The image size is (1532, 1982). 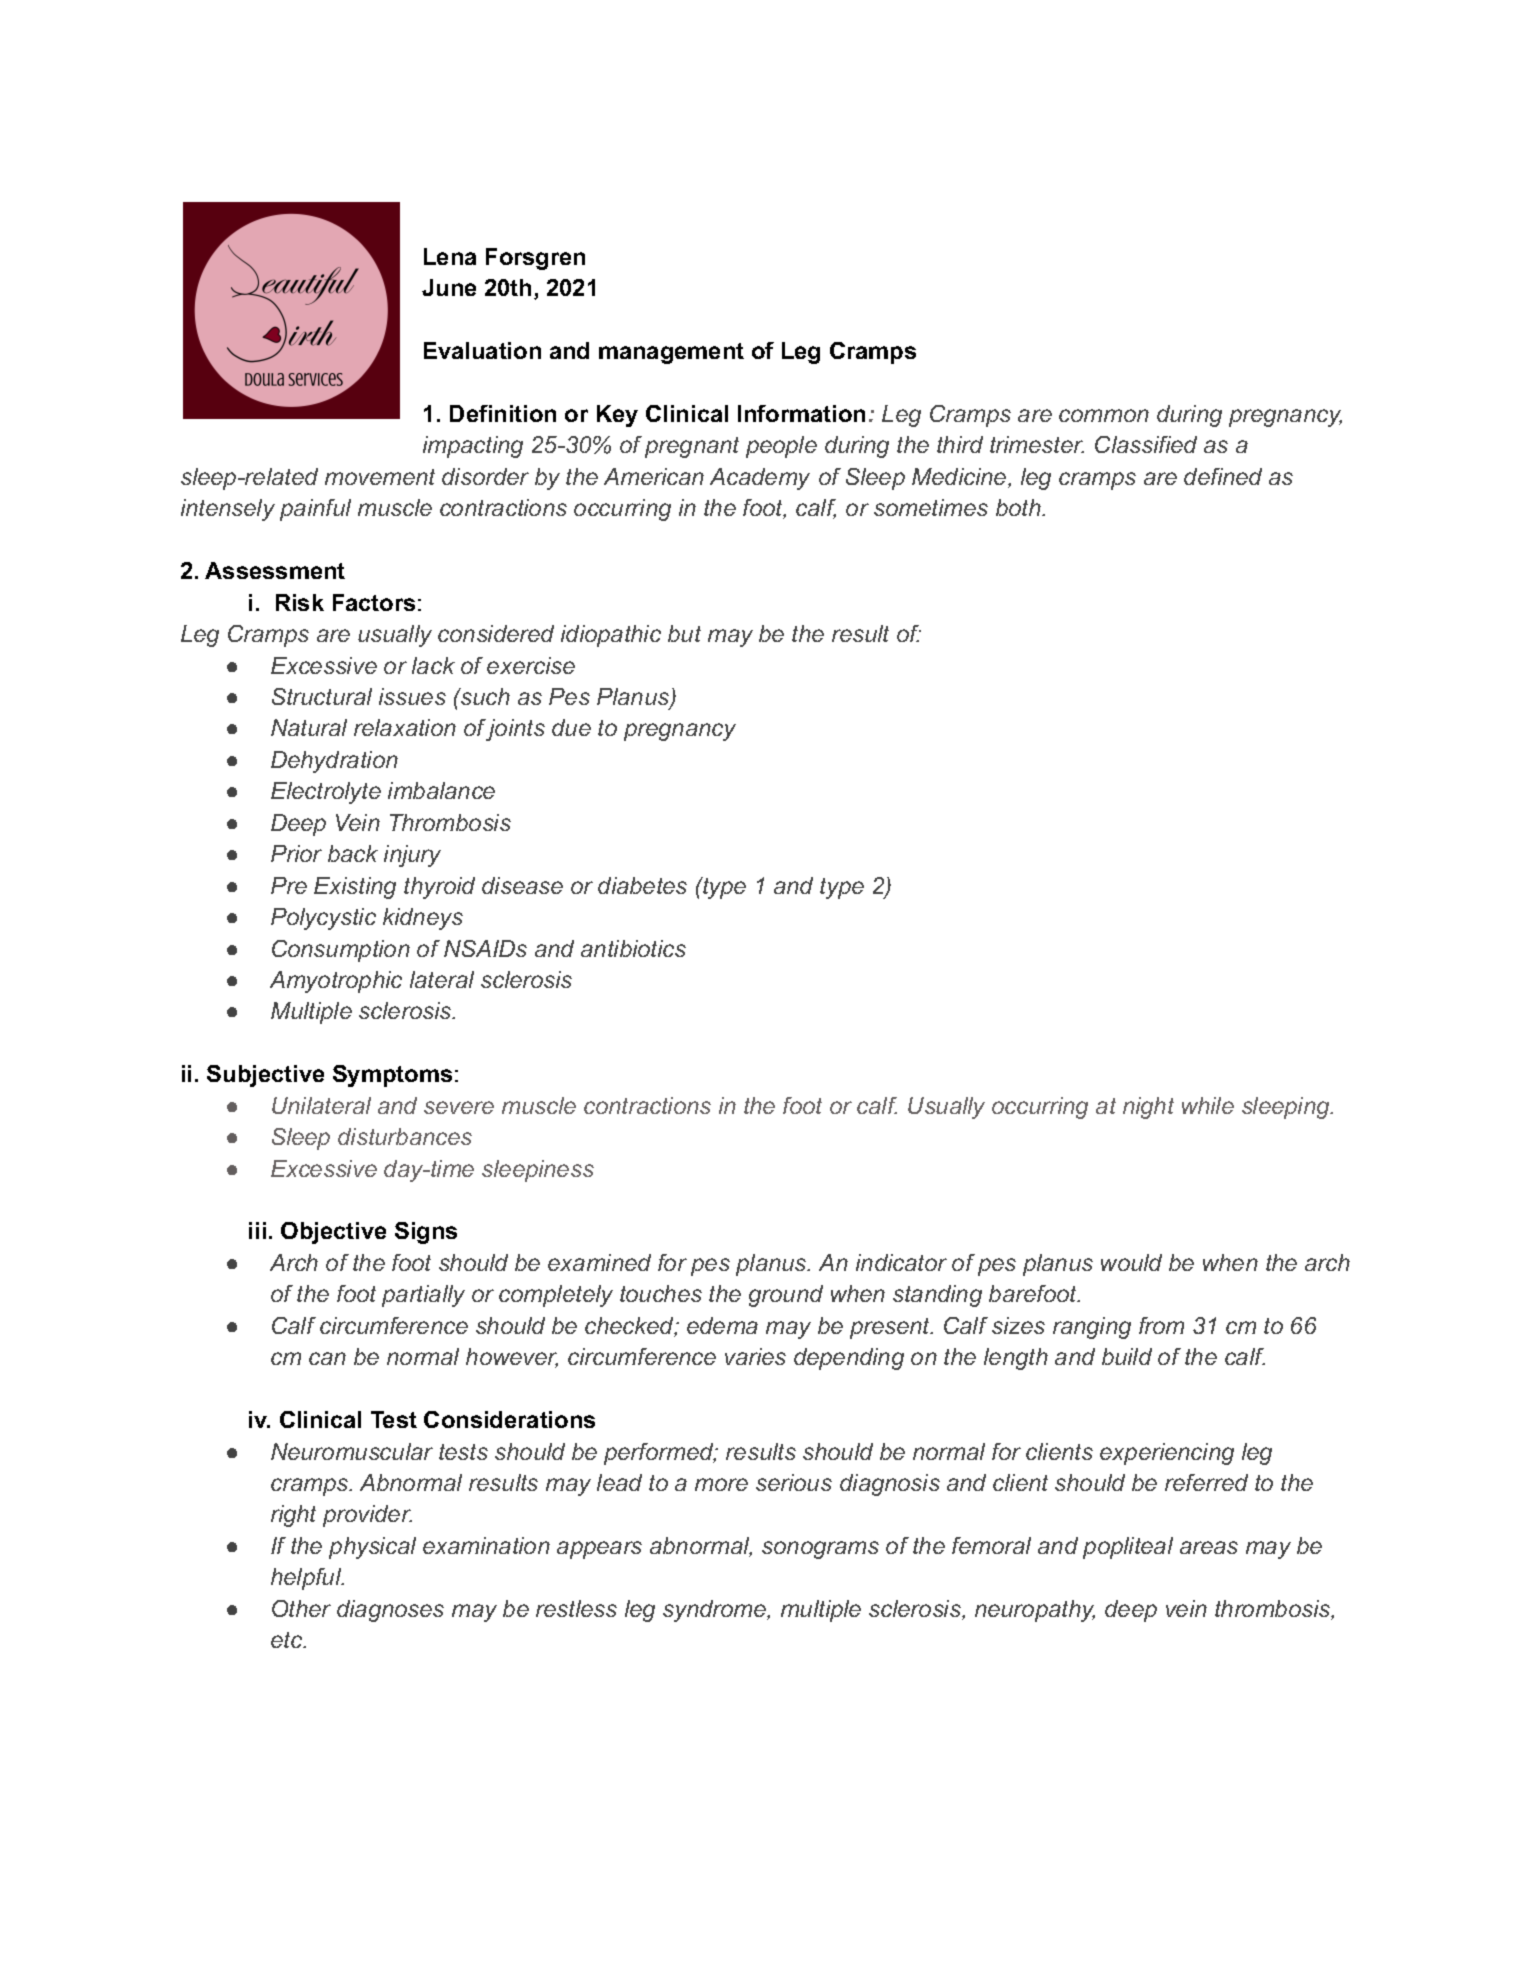 I want to click on Consumption, so click(x=341, y=951).
